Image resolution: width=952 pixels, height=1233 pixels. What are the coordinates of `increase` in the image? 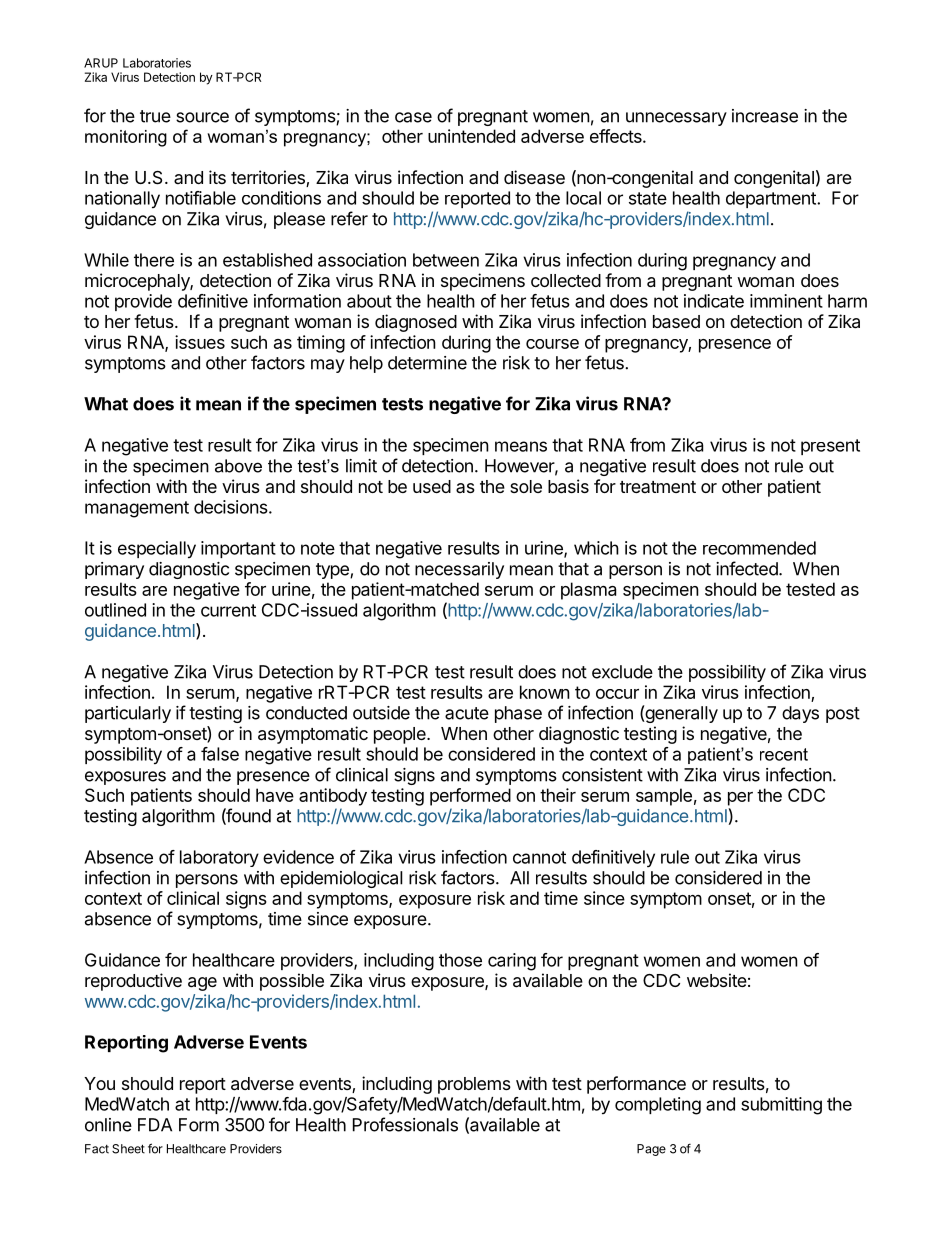 It's located at (765, 116).
